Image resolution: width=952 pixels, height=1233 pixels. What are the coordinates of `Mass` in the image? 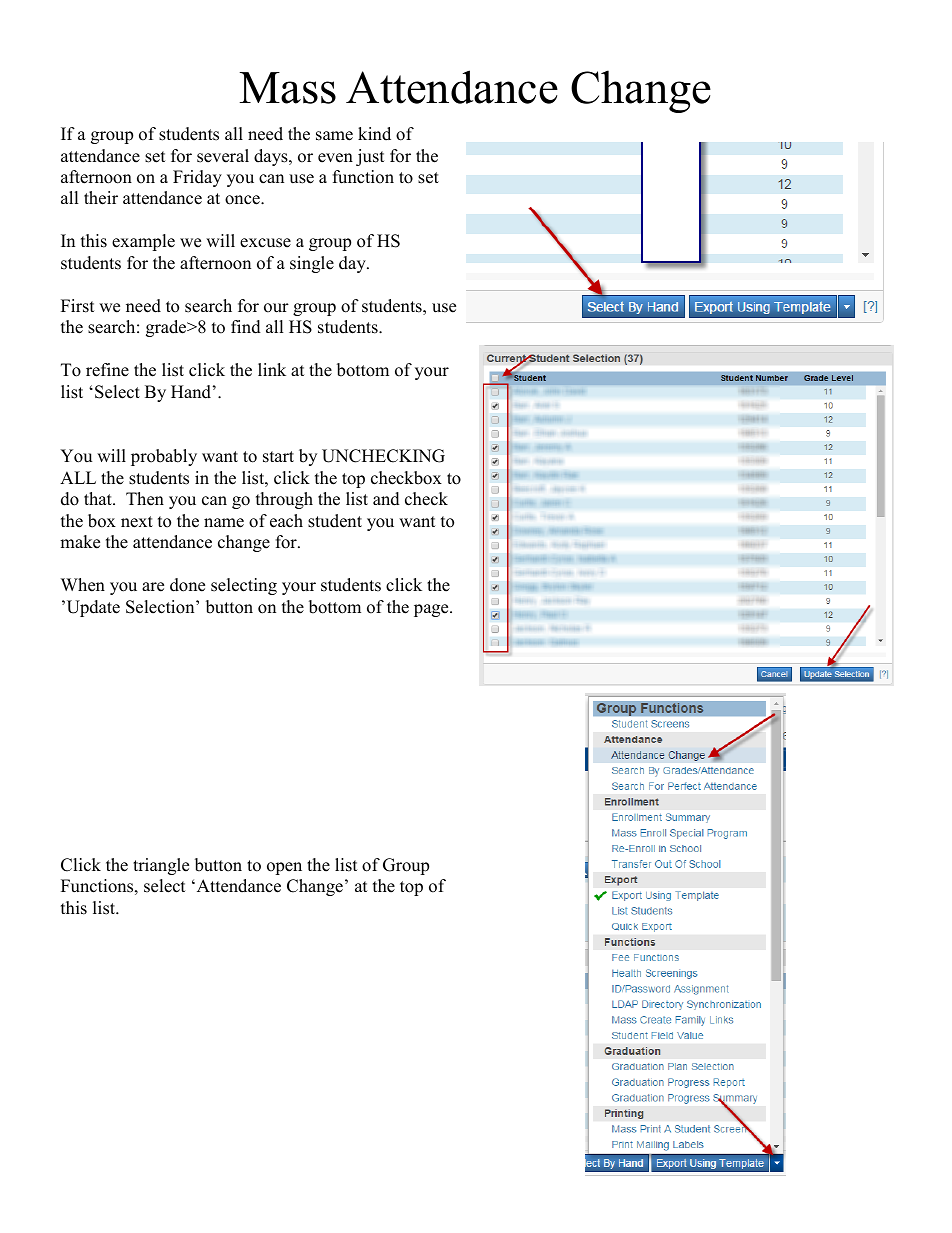 It's located at (287, 88).
